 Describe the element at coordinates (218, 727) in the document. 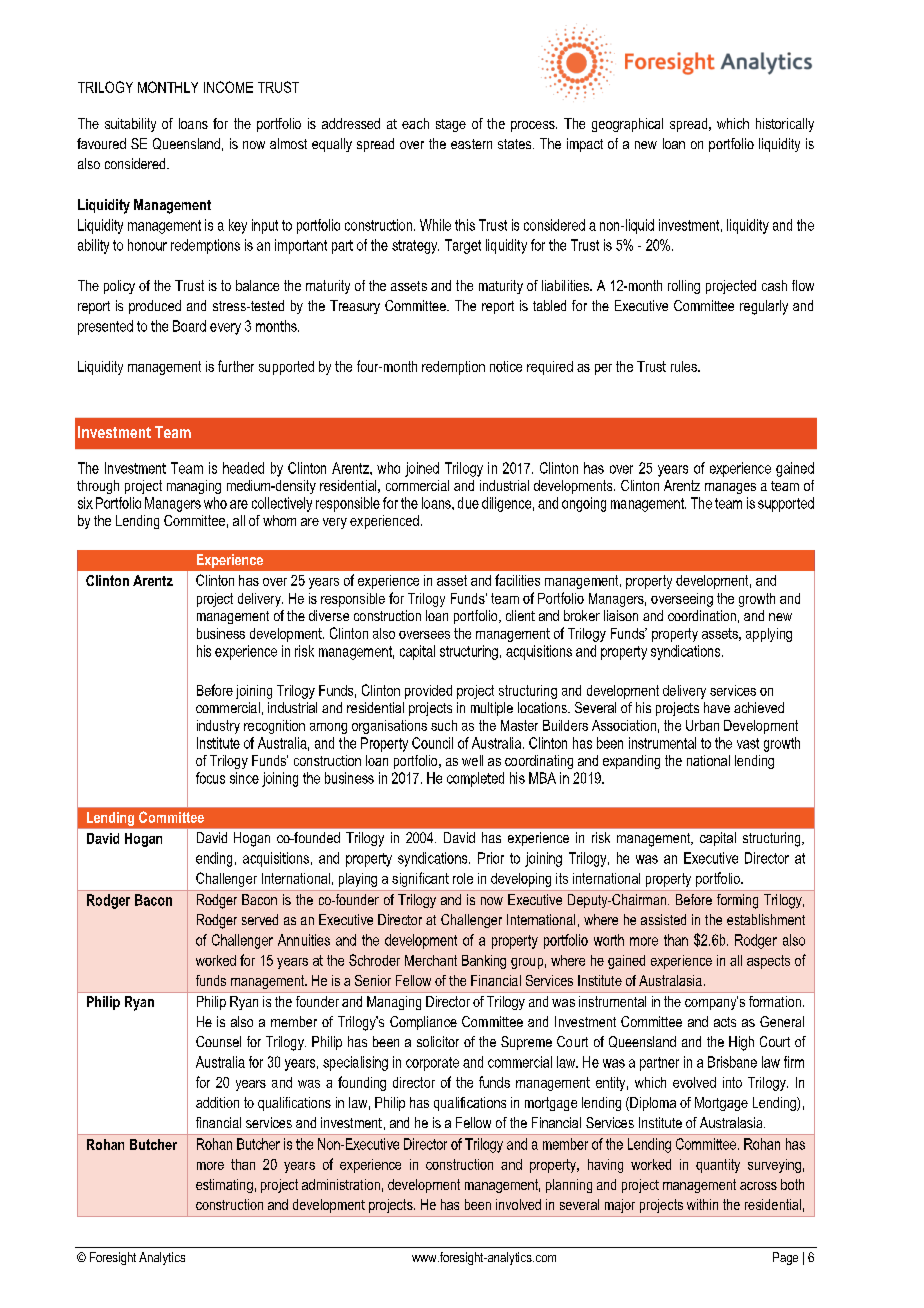

I see `industry` at that location.
